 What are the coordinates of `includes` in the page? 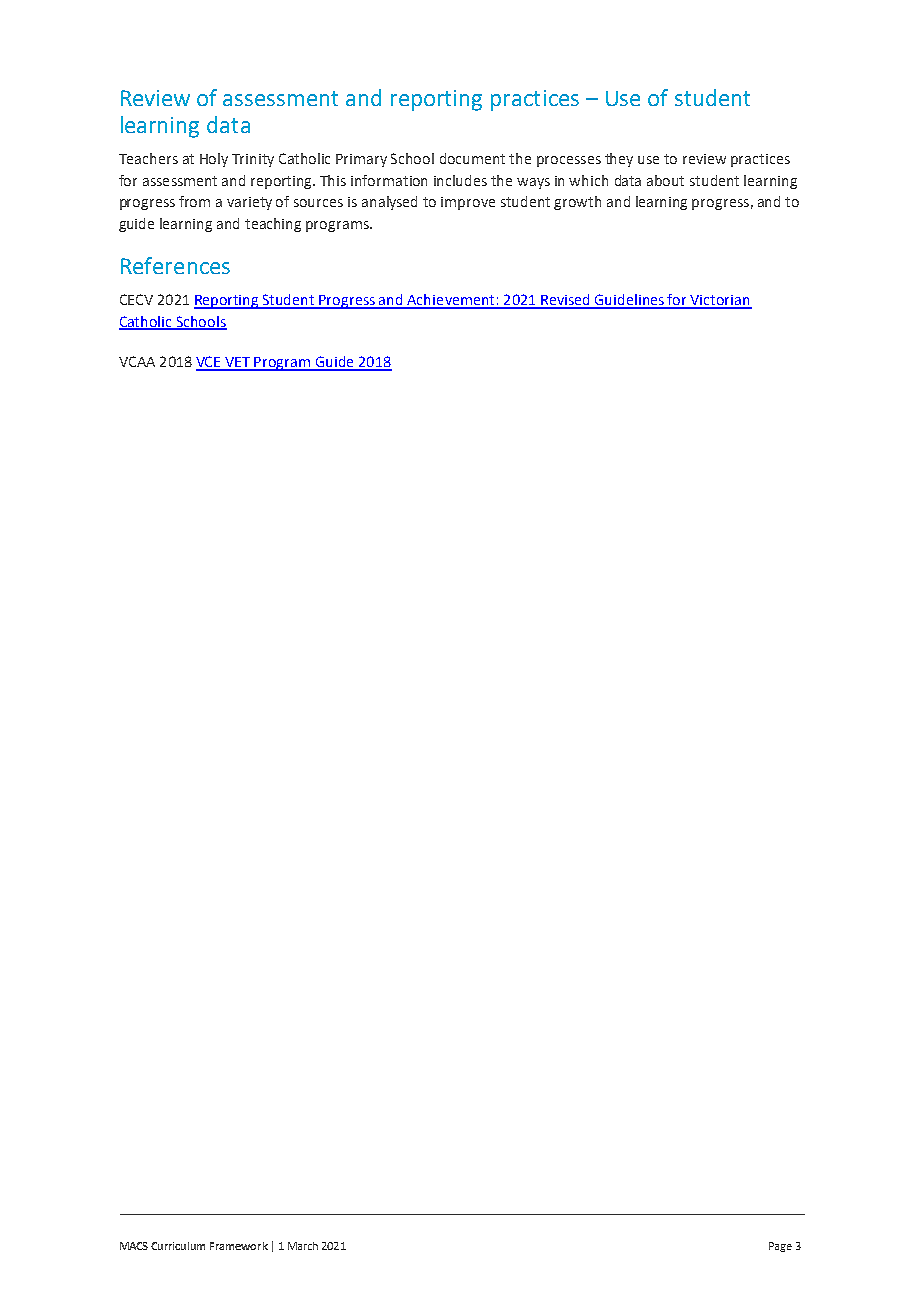 It's located at (460, 180).
